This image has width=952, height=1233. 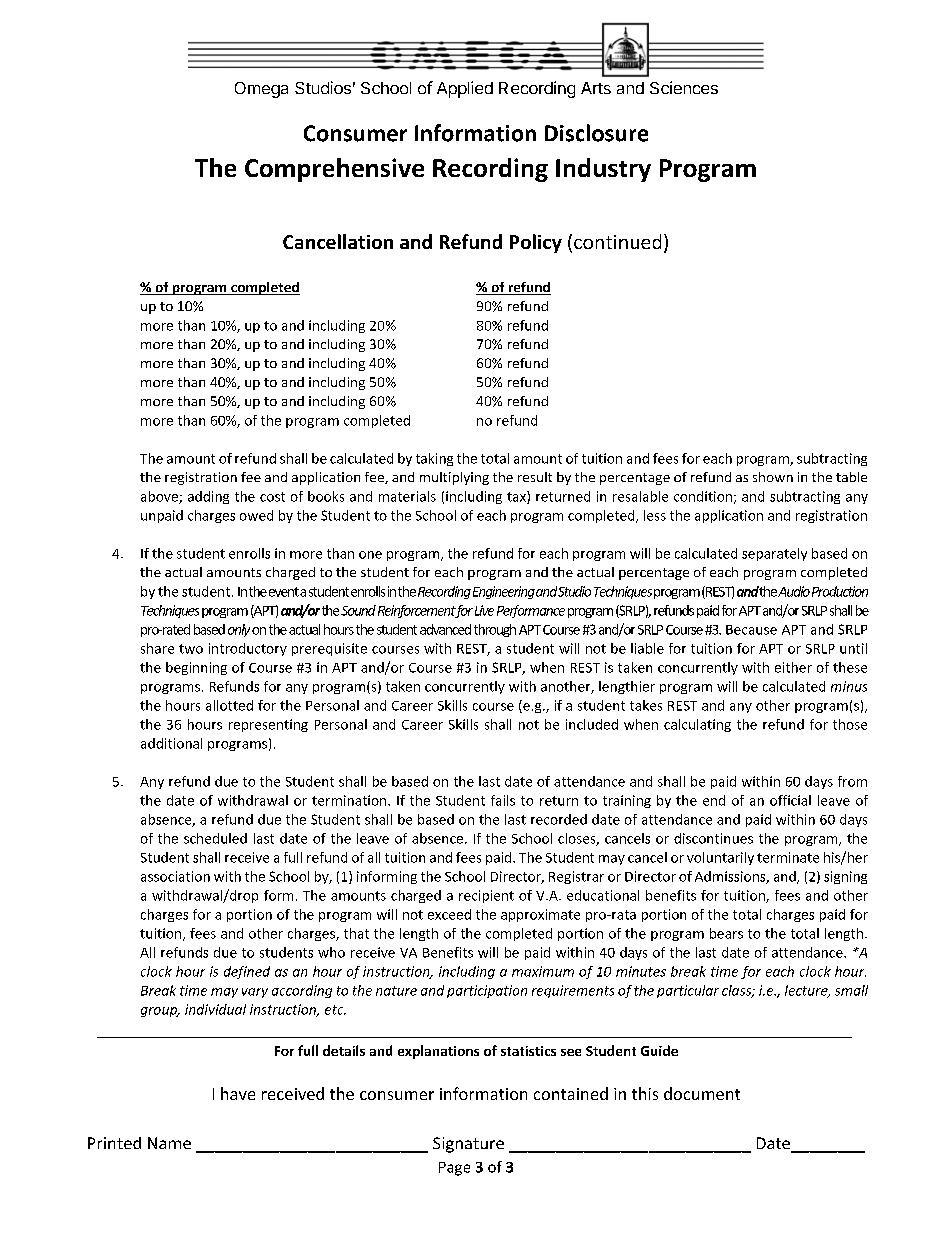 I want to click on Name, so click(x=169, y=1143).
